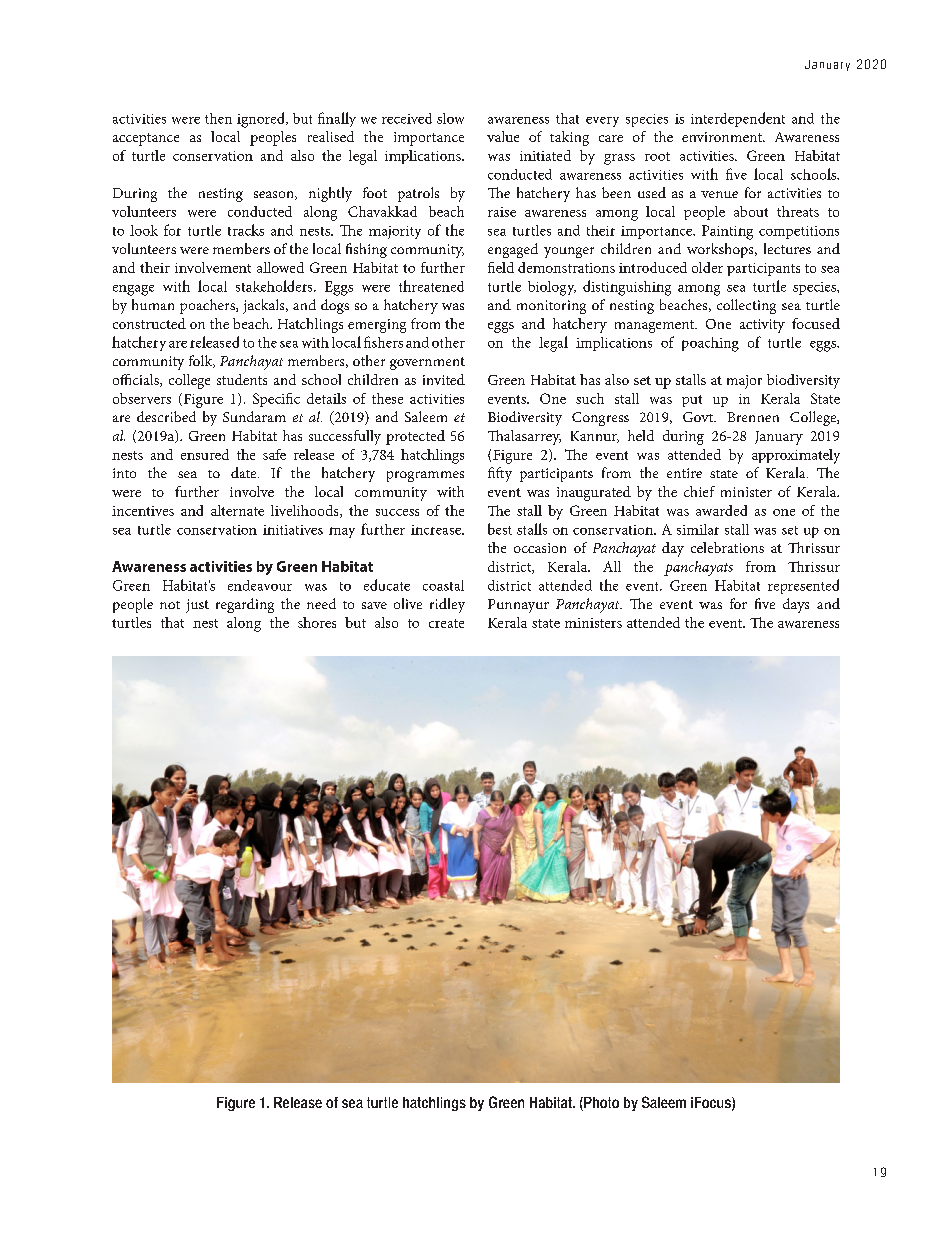 The image size is (952, 1233). What do you see at coordinates (447, 605) in the screenshot?
I see `ridley` at bounding box center [447, 605].
